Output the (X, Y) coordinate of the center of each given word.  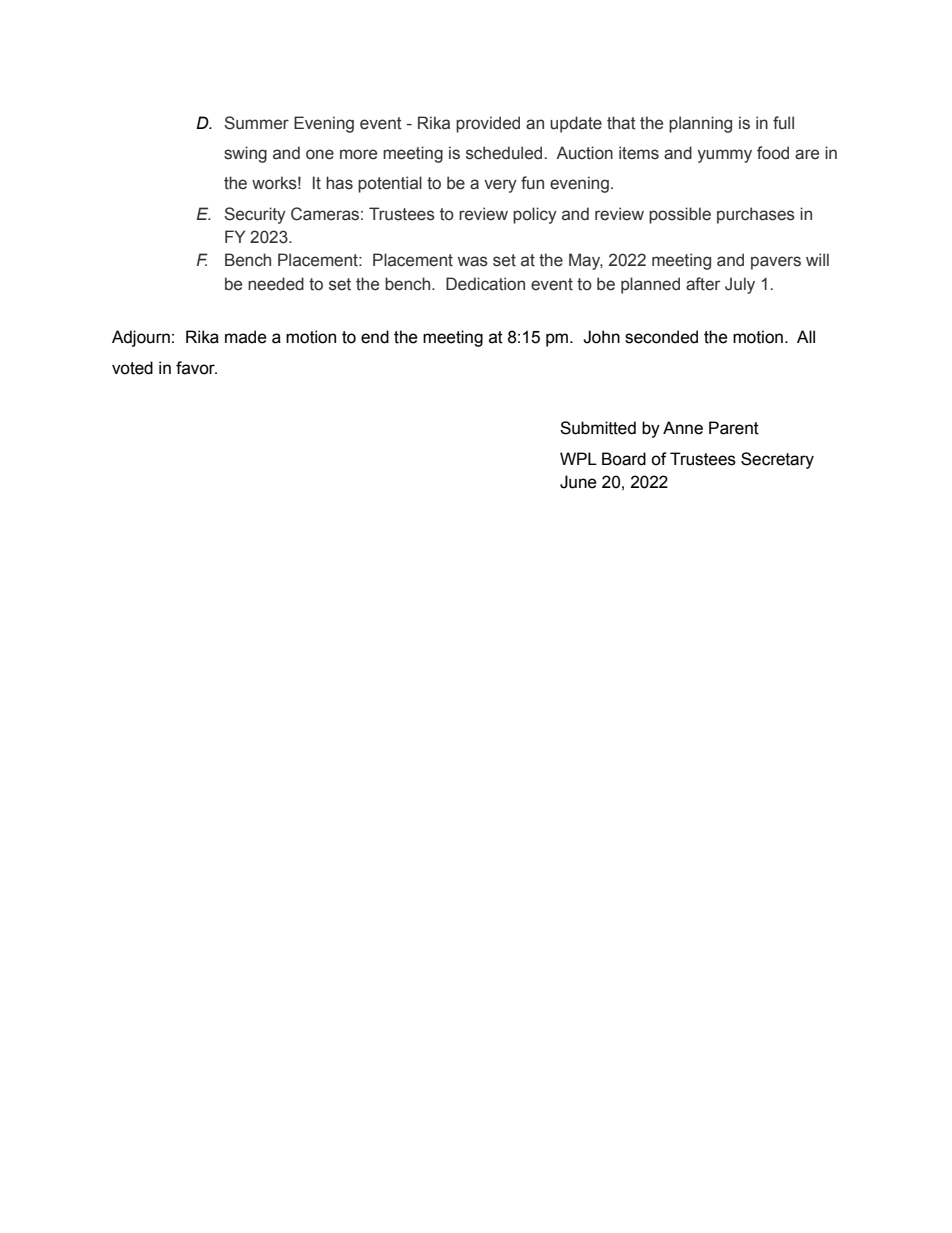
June (578, 482)
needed (276, 284)
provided (488, 124)
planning (700, 124)
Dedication (485, 284)
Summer (256, 123)
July (740, 285)
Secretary (777, 460)
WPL (578, 458)
